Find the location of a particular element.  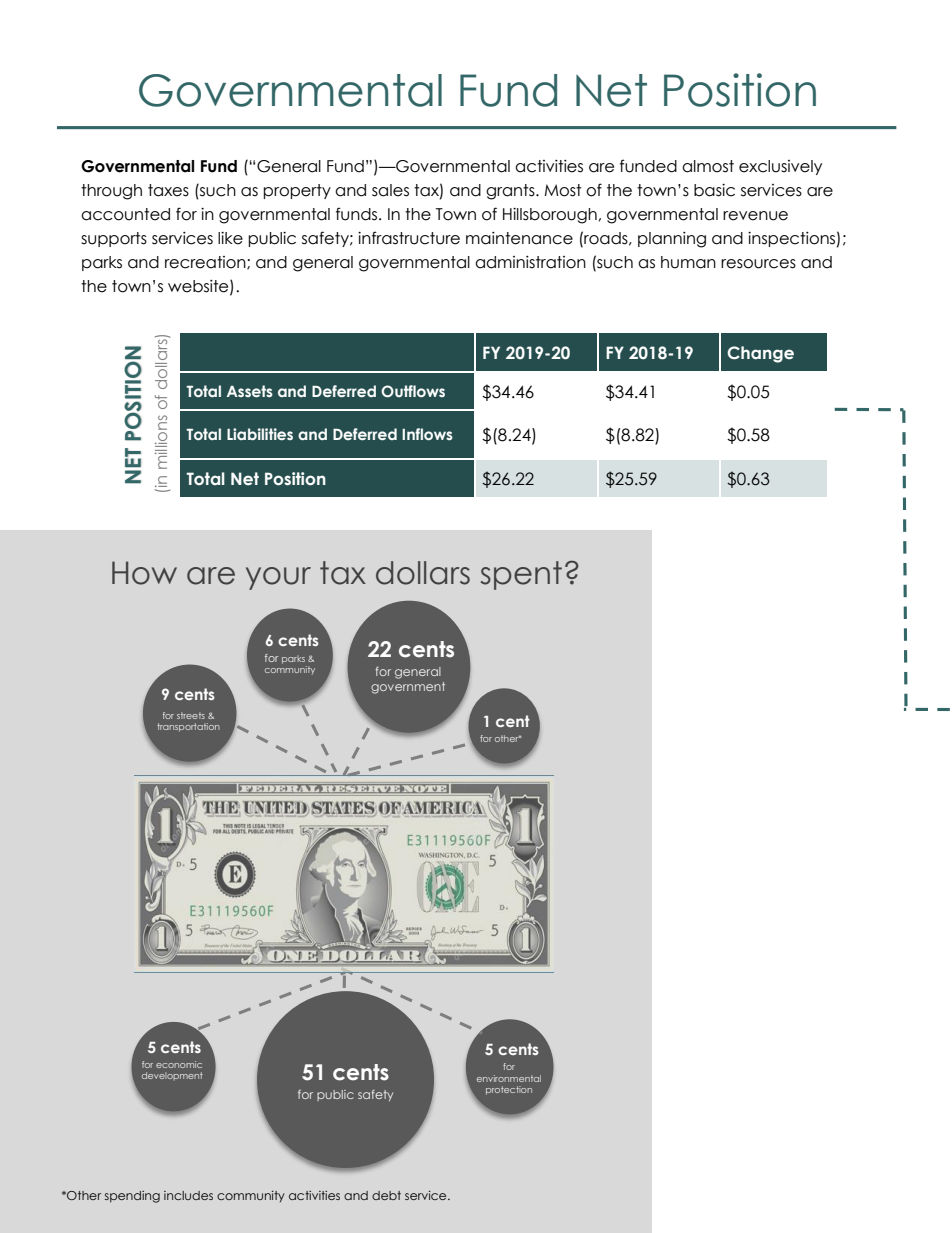

environmental is located at coordinates (509, 1078).
